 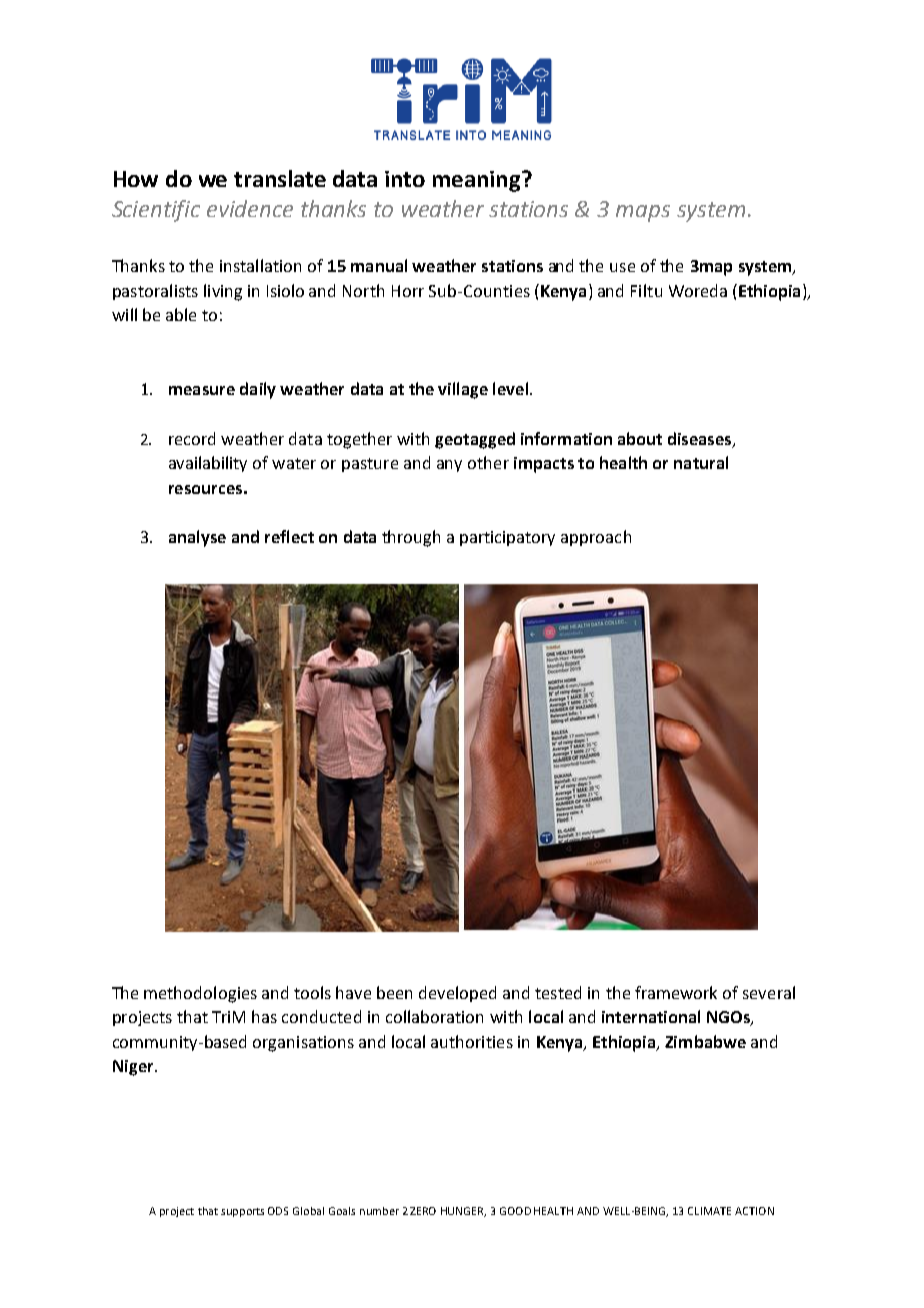 I want to click on Scientific, so click(x=156, y=211).
